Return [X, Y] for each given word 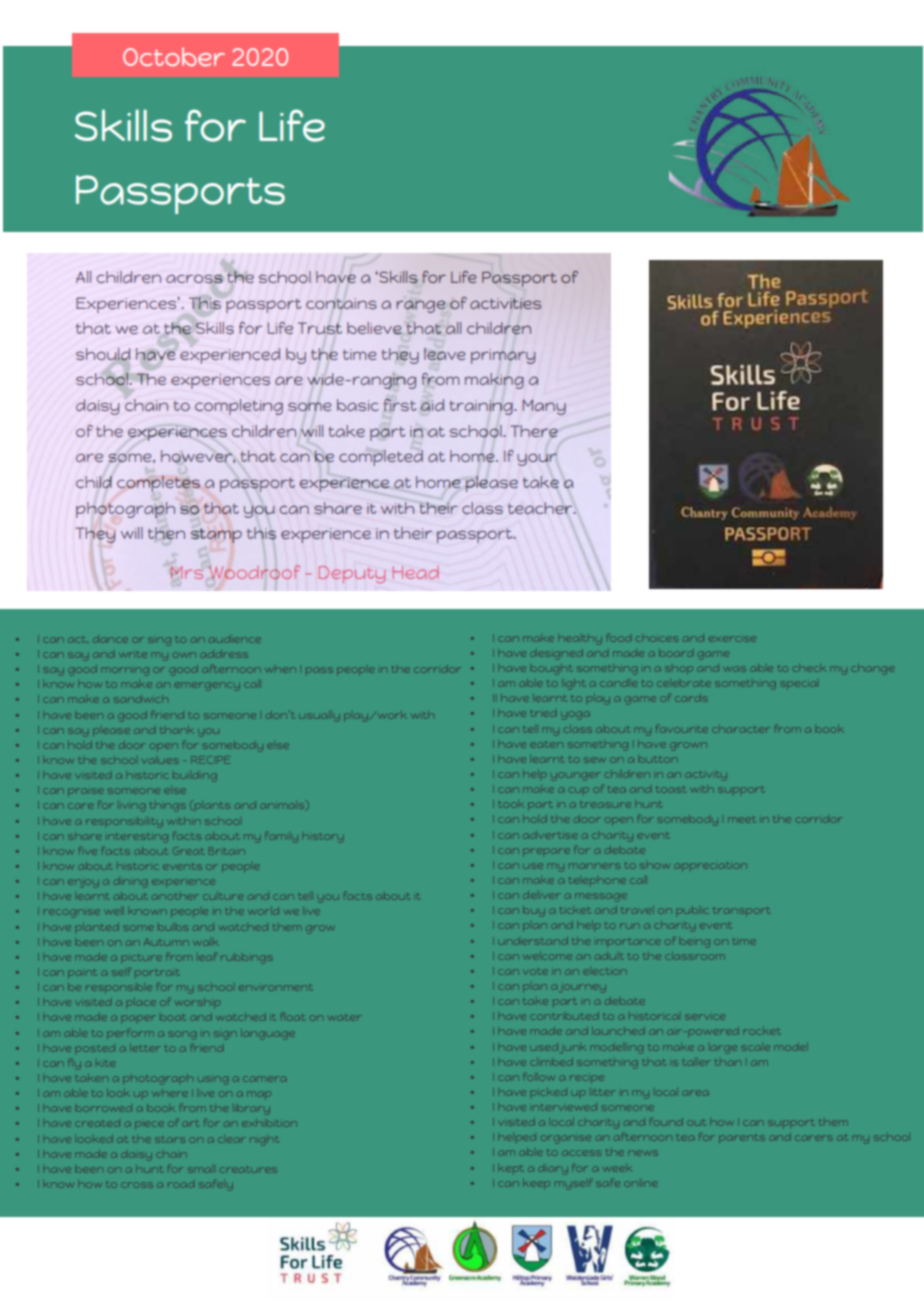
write [134, 655]
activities [505, 303]
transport [741, 911]
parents [742, 1138]
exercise [732, 639]
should [103, 354]
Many [544, 407]
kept [511, 1169]
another [175, 897]
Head [416, 572]
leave [444, 354]
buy [534, 912]
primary [503, 356]
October [174, 56]
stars [170, 1140]
